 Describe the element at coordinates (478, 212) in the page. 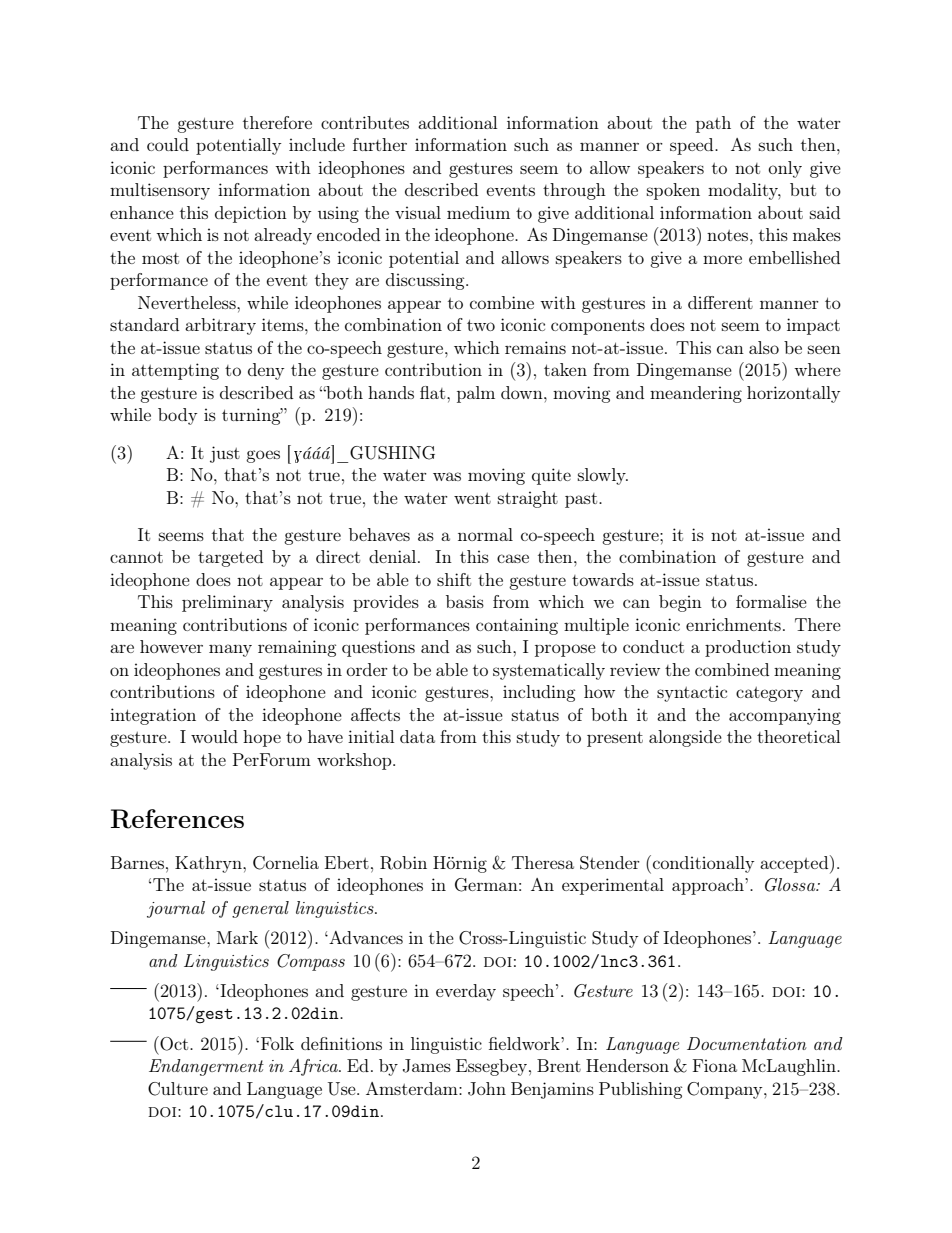

I see `medium` at that location.
